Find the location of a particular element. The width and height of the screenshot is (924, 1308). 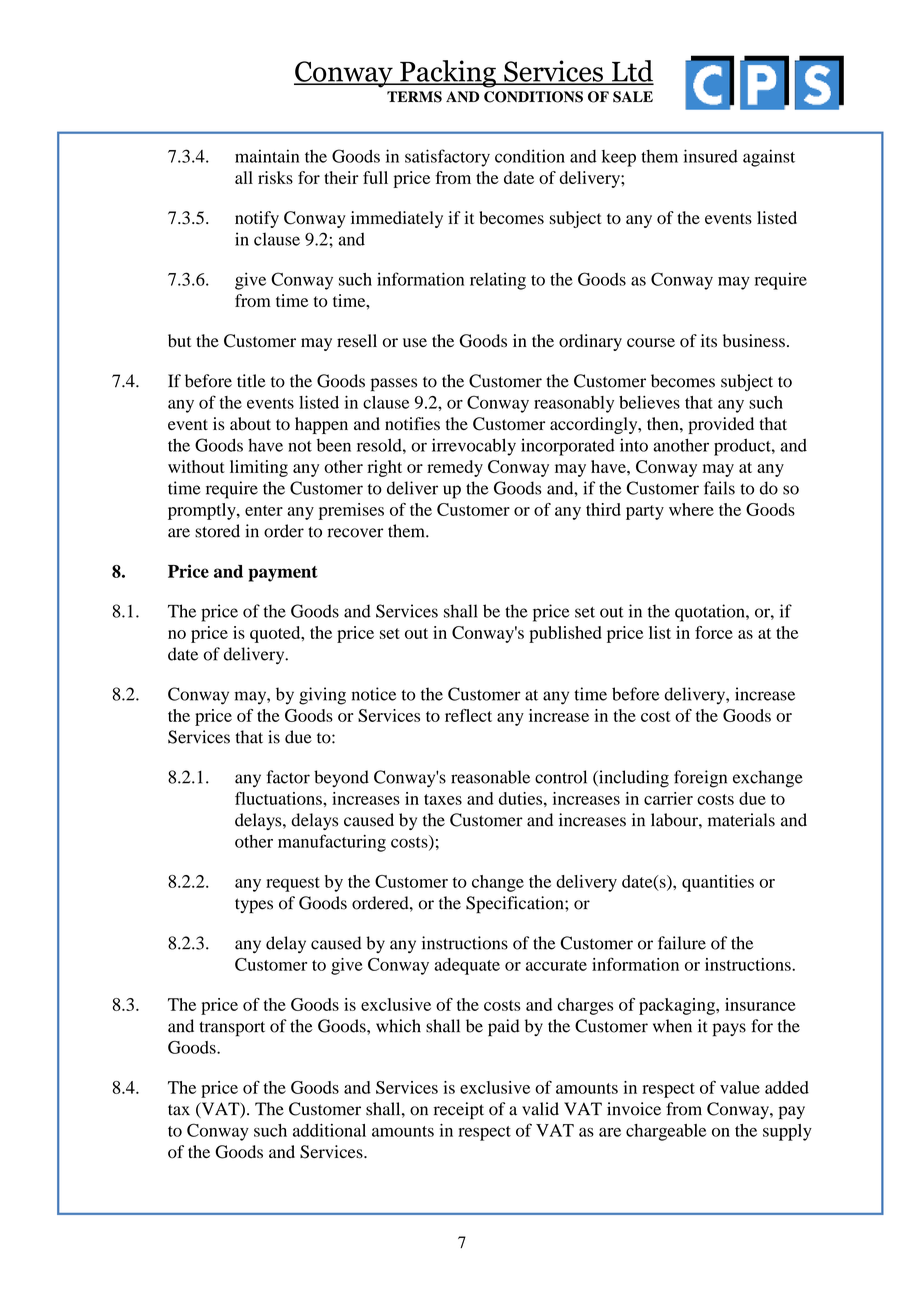

quoted is located at coordinates (276, 634).
